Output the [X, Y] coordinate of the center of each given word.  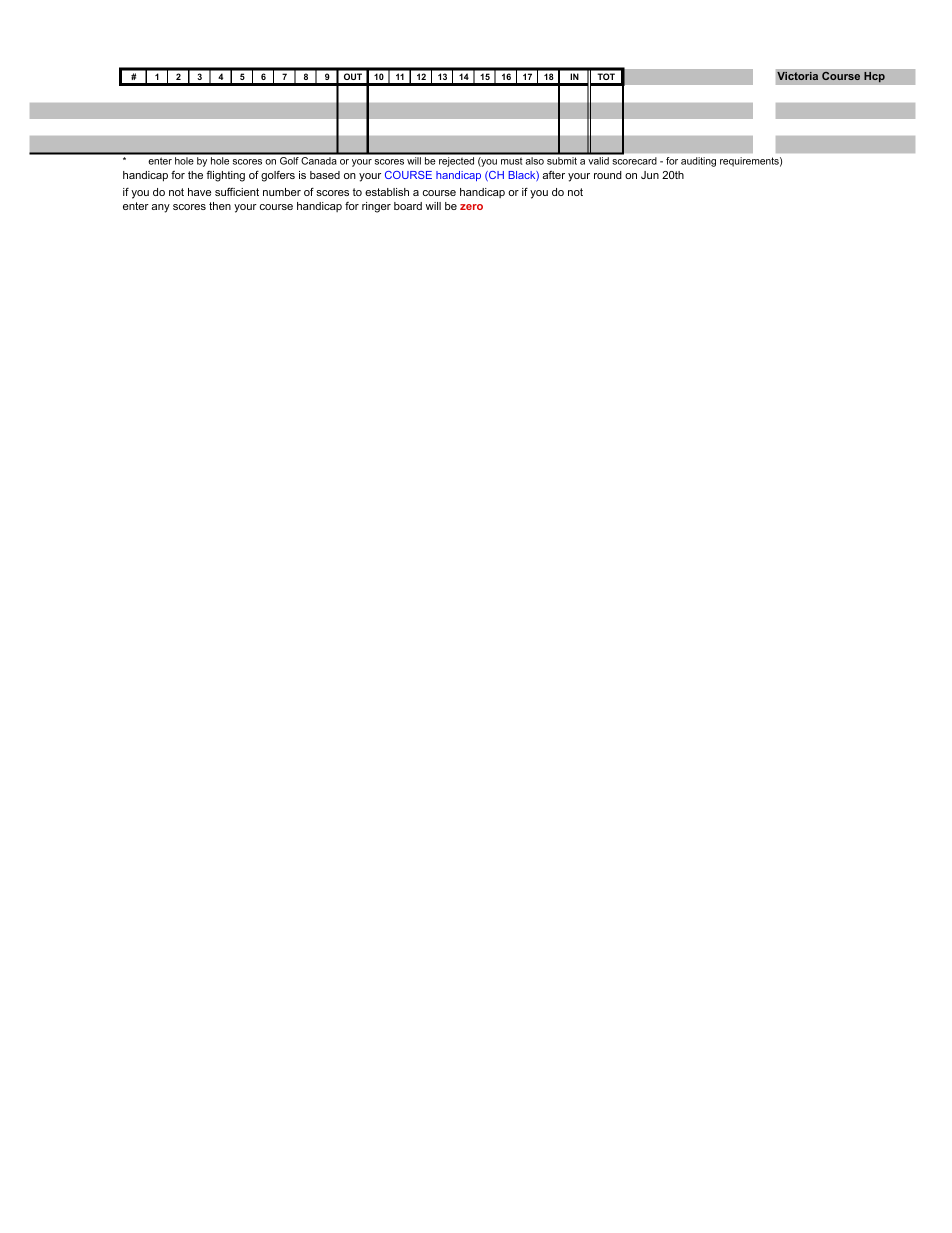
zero [471, 207]
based [325, 175]
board [408, 206]
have [199, 192]
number [282, 192]
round [608, 175]
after [554, 175]
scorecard [634, 161]
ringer [376, 207]
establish [387, 192]
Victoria [797, 76]
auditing [698, 162]
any [161, 208]
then [220, 206]
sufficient [237, 191]
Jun [650, 175]
